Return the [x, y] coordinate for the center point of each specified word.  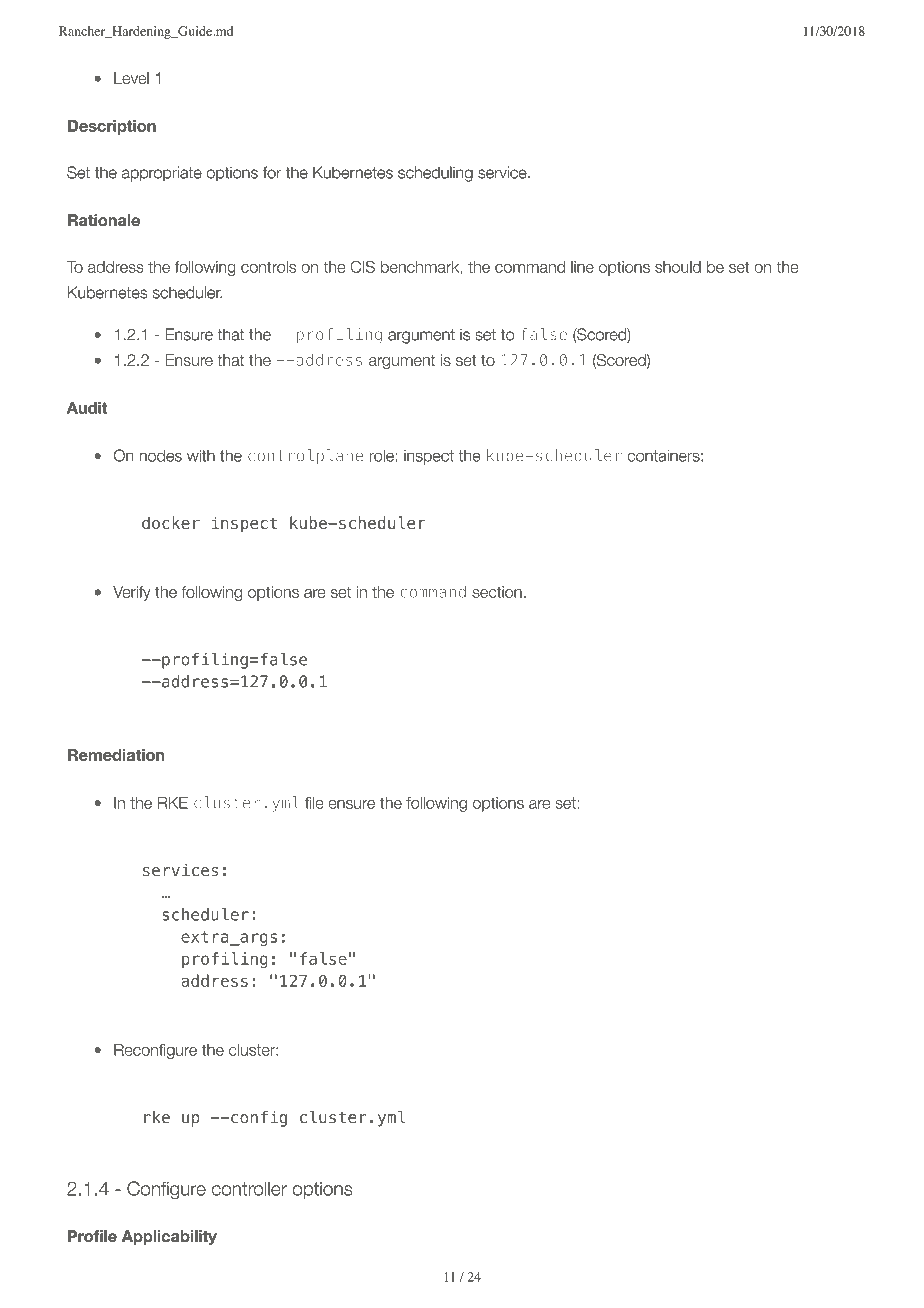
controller [249, 1188]
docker [171, 522]
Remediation [116, 755]
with [201, 455]
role [382, 455]
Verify [132, 593]
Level [131, 78]
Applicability [169, 1237]
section [497, 592]
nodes [160, 455]
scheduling [435, 174]
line [582, 267]
